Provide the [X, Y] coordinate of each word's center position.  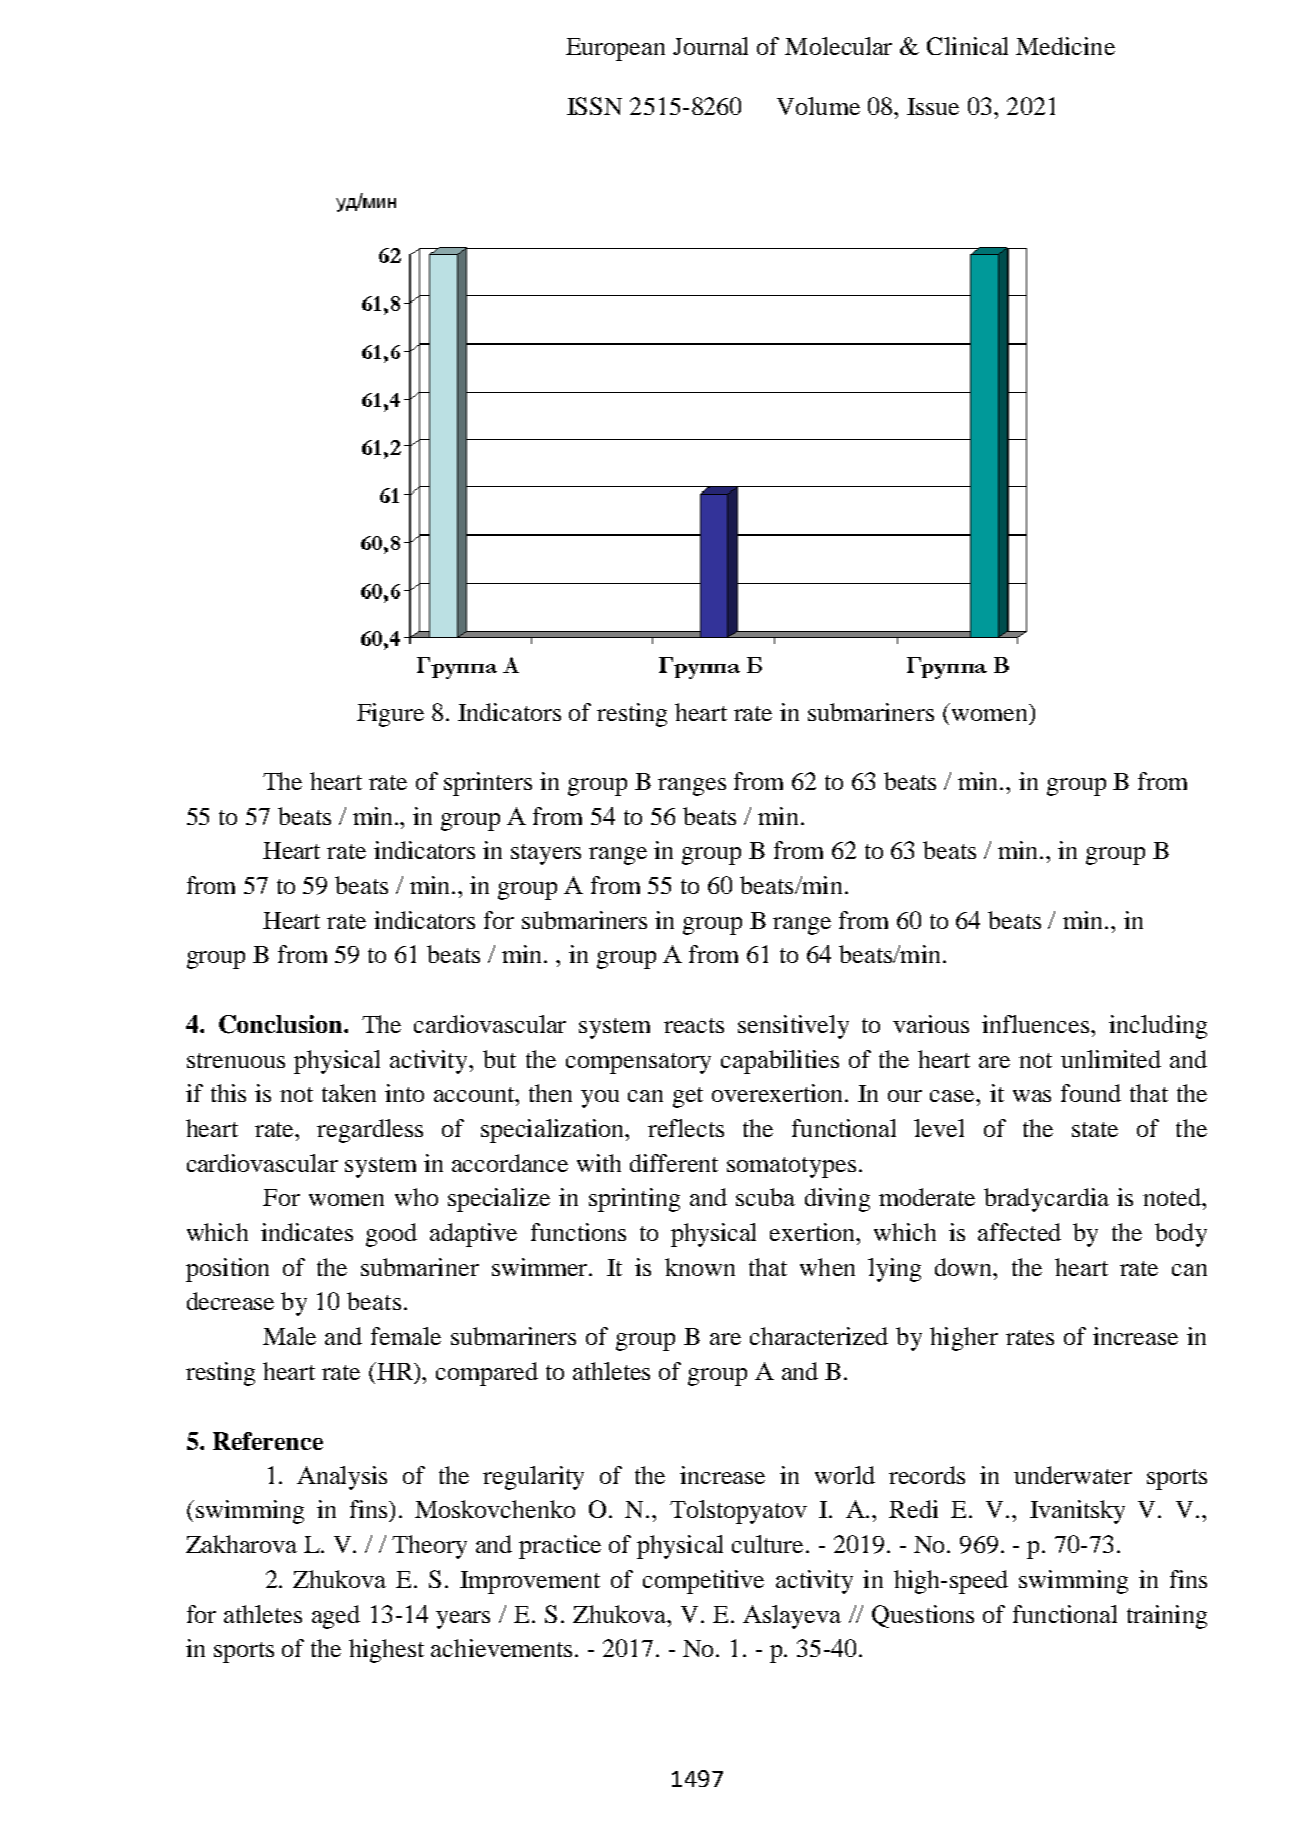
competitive [703, 1582]
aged [336, 1617]
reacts [694, 1025]
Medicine [1065, 46]
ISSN [594, 106]
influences [1037, 1024]
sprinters [488, 784]
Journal [710, 46]
